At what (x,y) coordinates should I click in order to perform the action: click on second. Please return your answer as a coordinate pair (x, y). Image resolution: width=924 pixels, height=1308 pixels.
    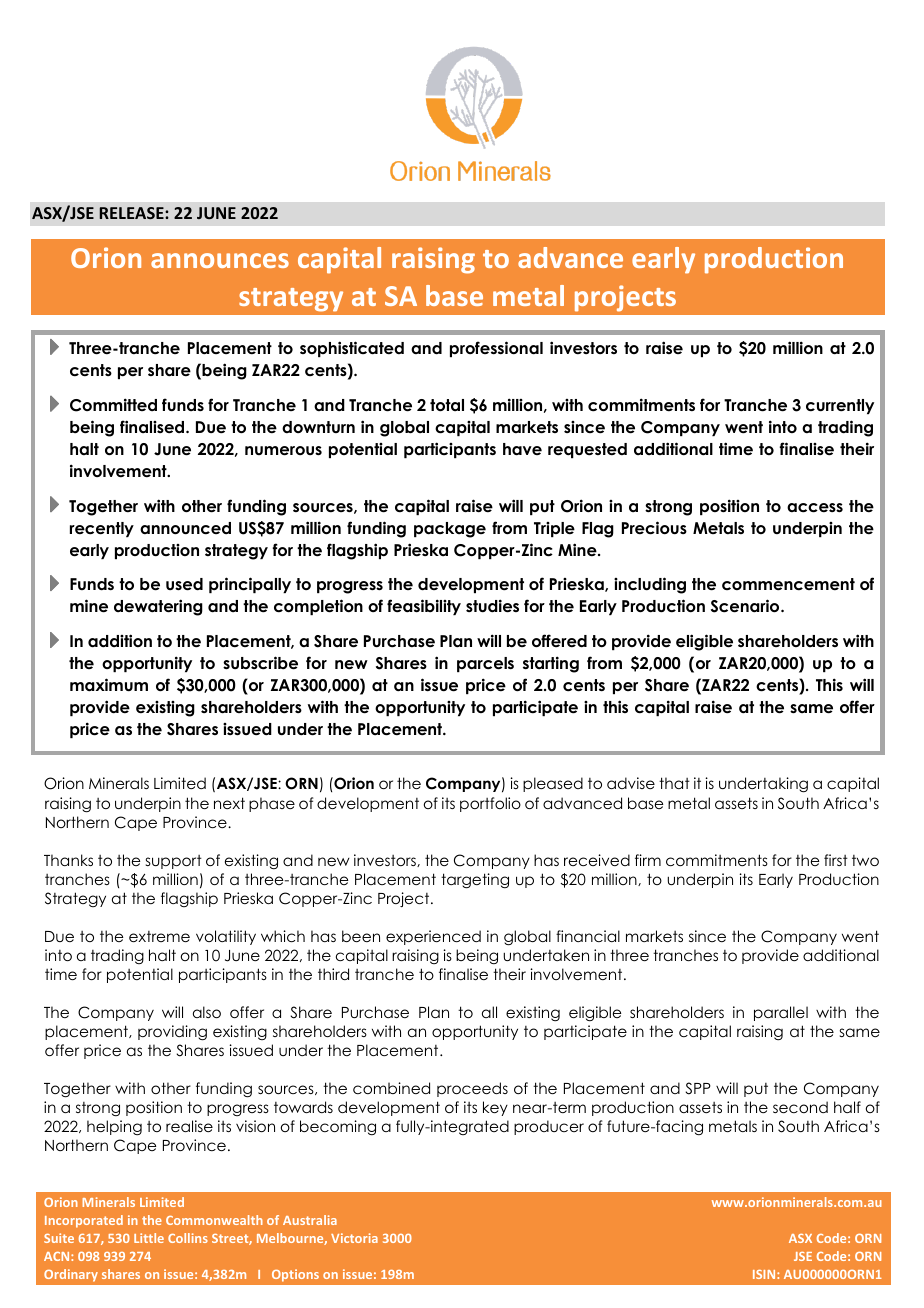
    Looking at the image, I should click on (800, 1107).
